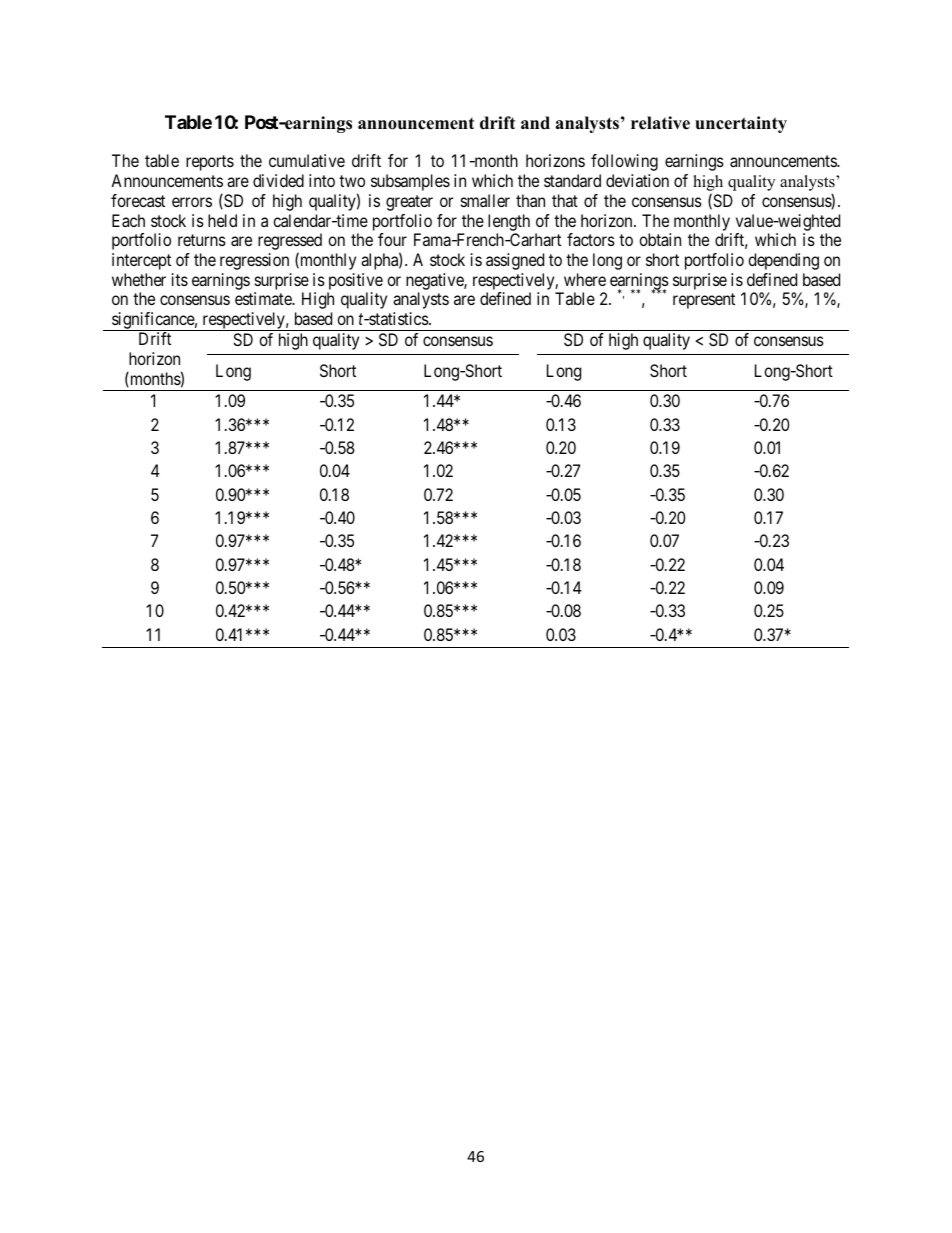 The image size is (952, 1233). What do you see at coordinates (741, 124) in the page?
I see `uncertainty` at bounding box center [741, 124].
